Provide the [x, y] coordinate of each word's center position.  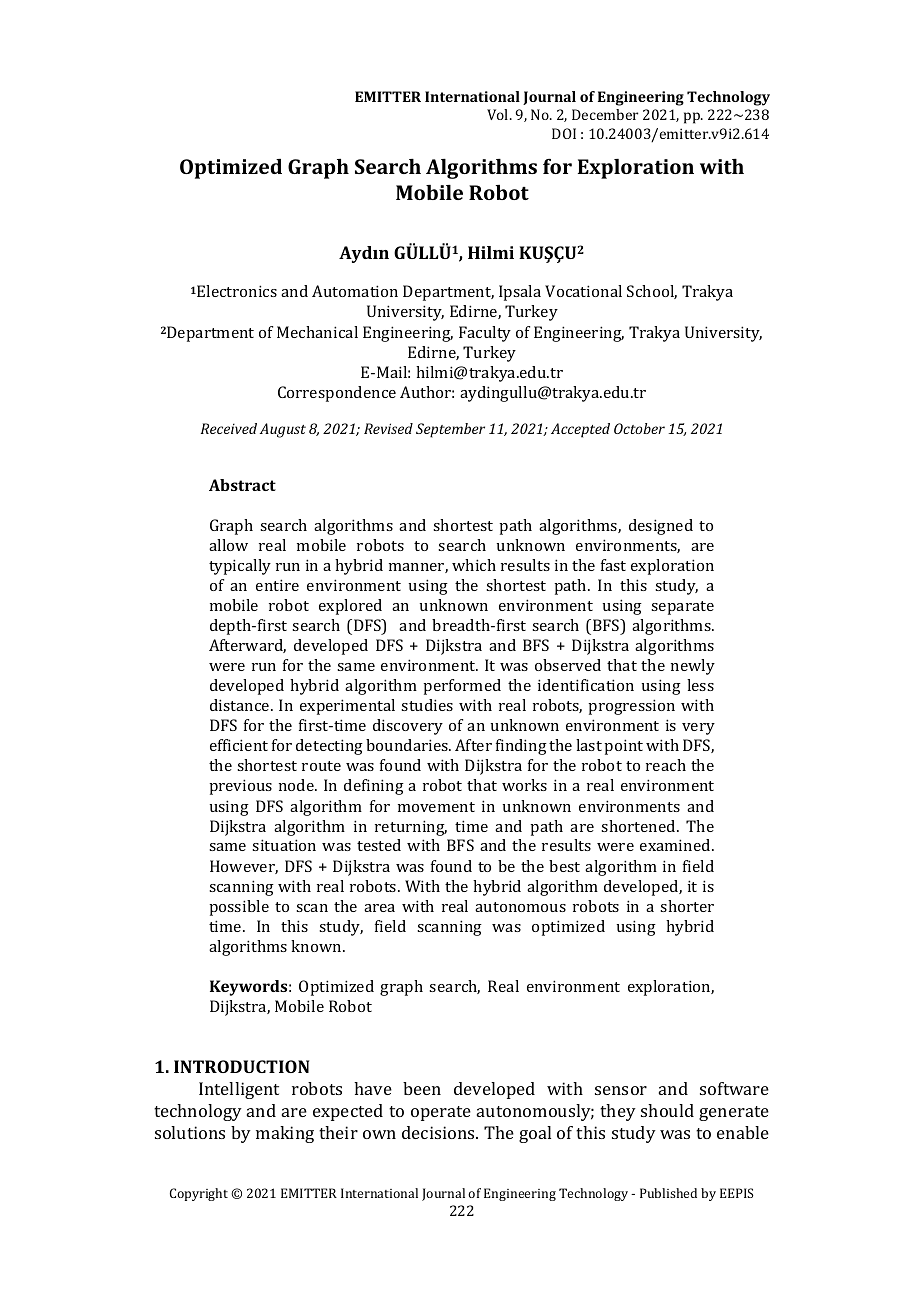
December [605, 114]
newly [693, 667]
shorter [687, 906]
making [285, 1134]
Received [229, 428]
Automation [355, 291]
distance [241, 705]
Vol [499, 114]
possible [239, 908]
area [379, 908]
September [450, 430]
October [639, 428]
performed [462, 687]
